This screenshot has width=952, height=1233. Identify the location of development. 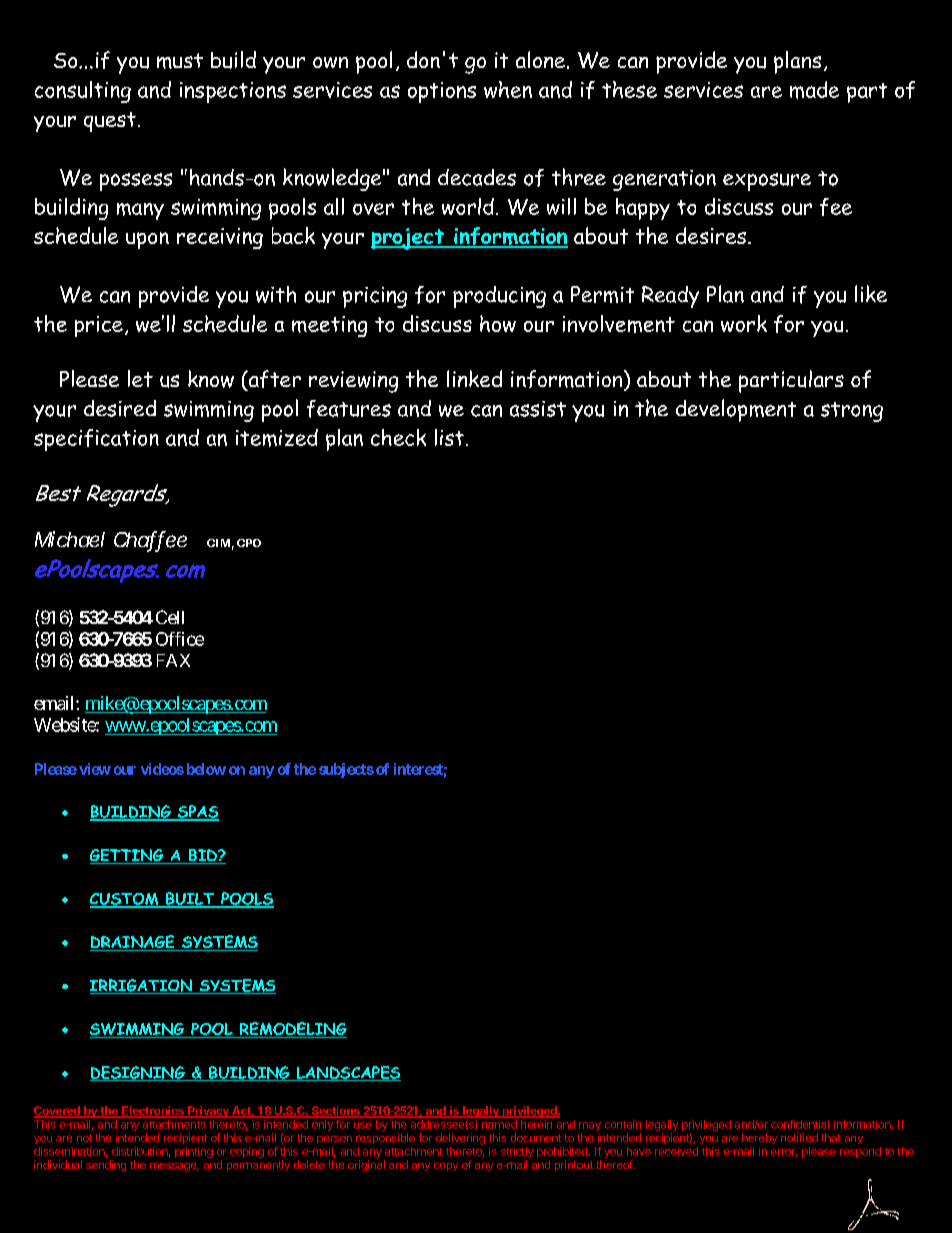
(736, 410).
